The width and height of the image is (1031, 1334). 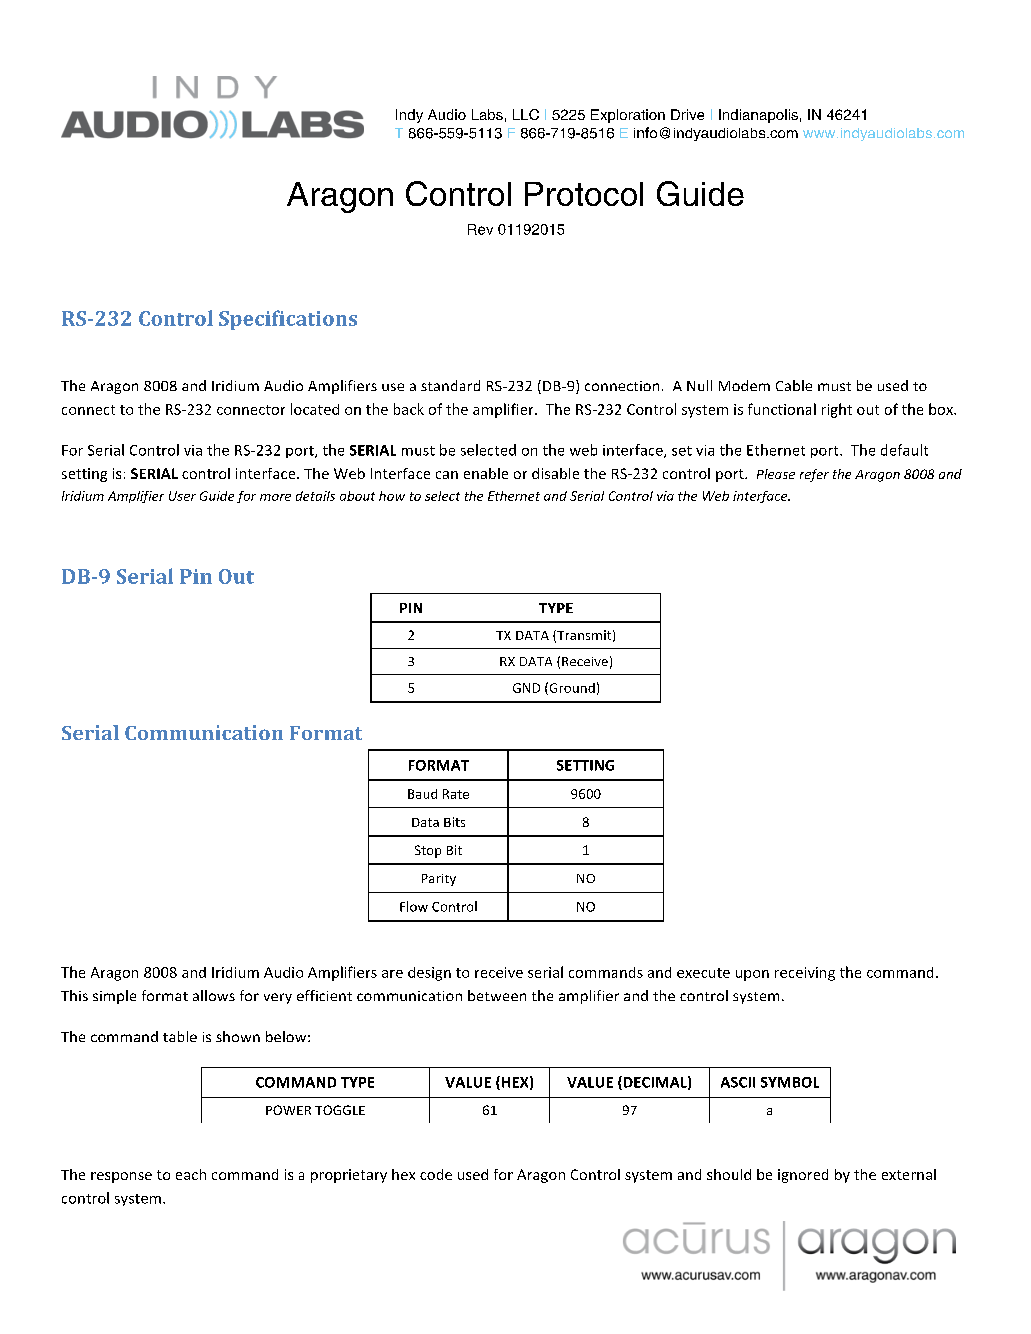 I want to click on Bits, so click(x=454, y=822).
